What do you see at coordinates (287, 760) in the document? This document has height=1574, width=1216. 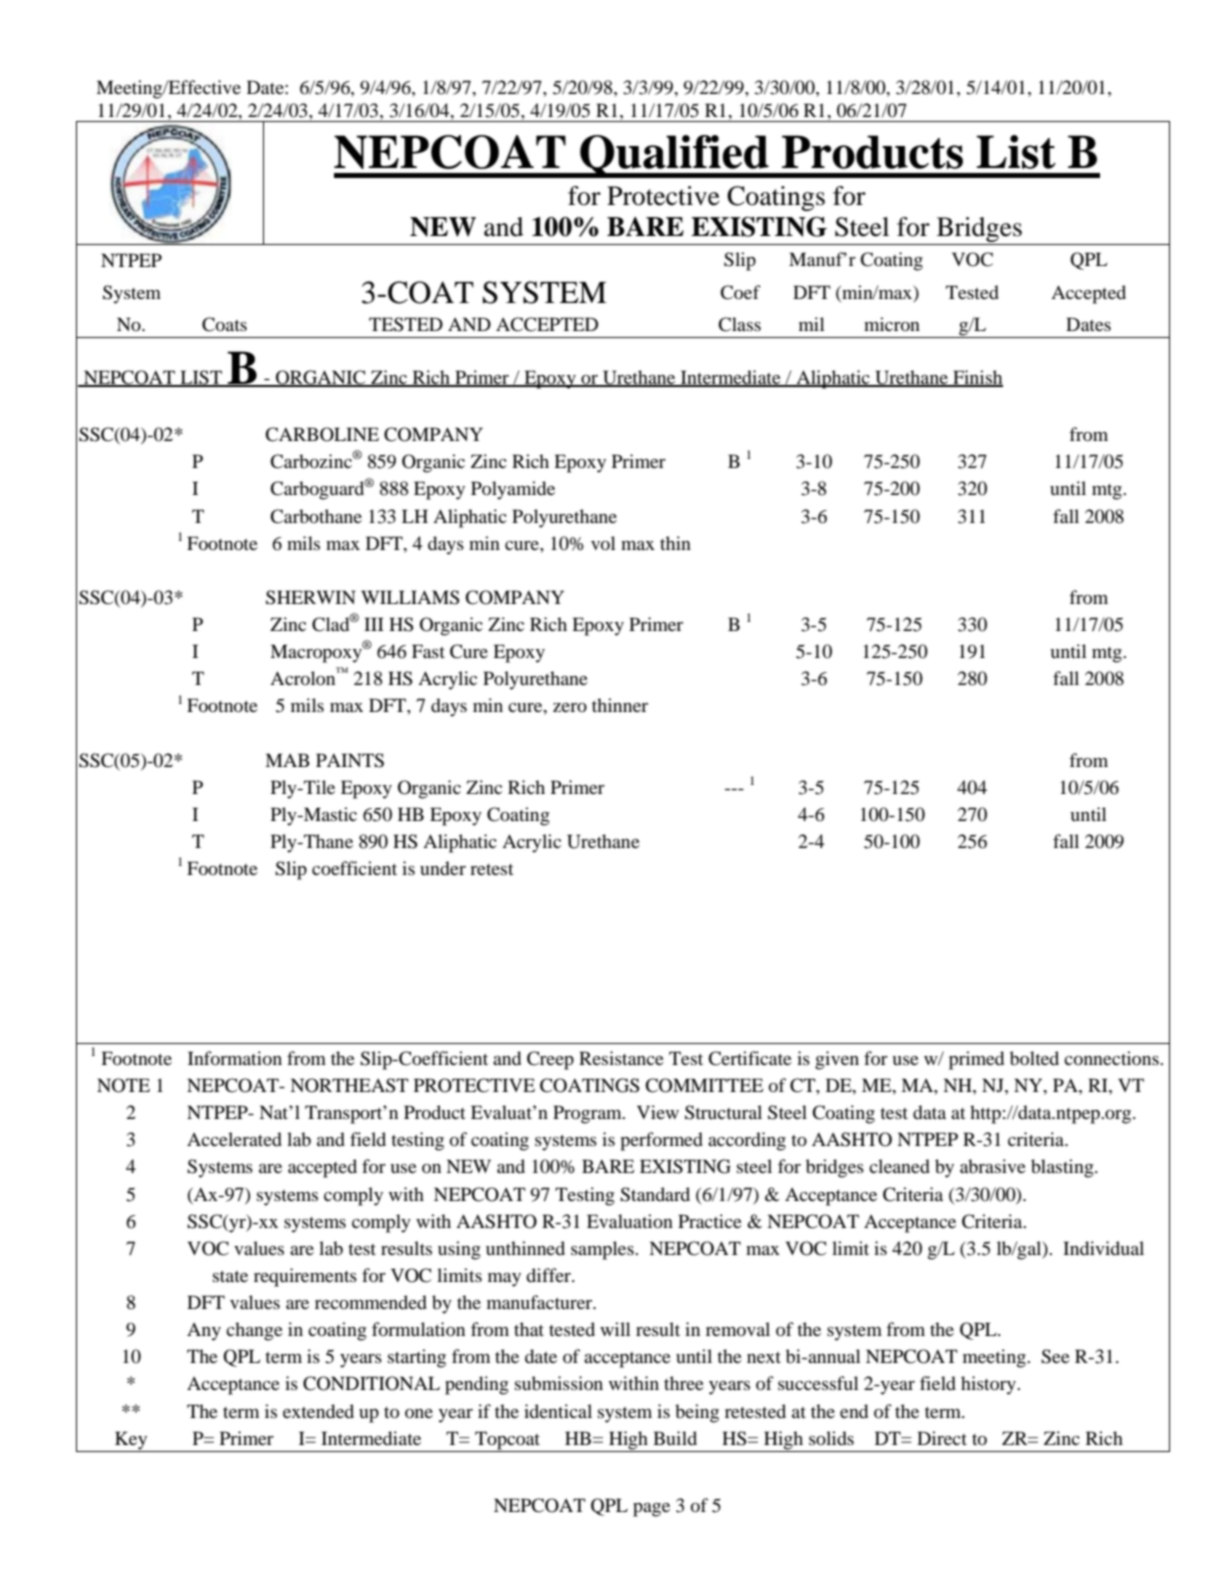 I see `MAB` at bounding box center [287, 760].
